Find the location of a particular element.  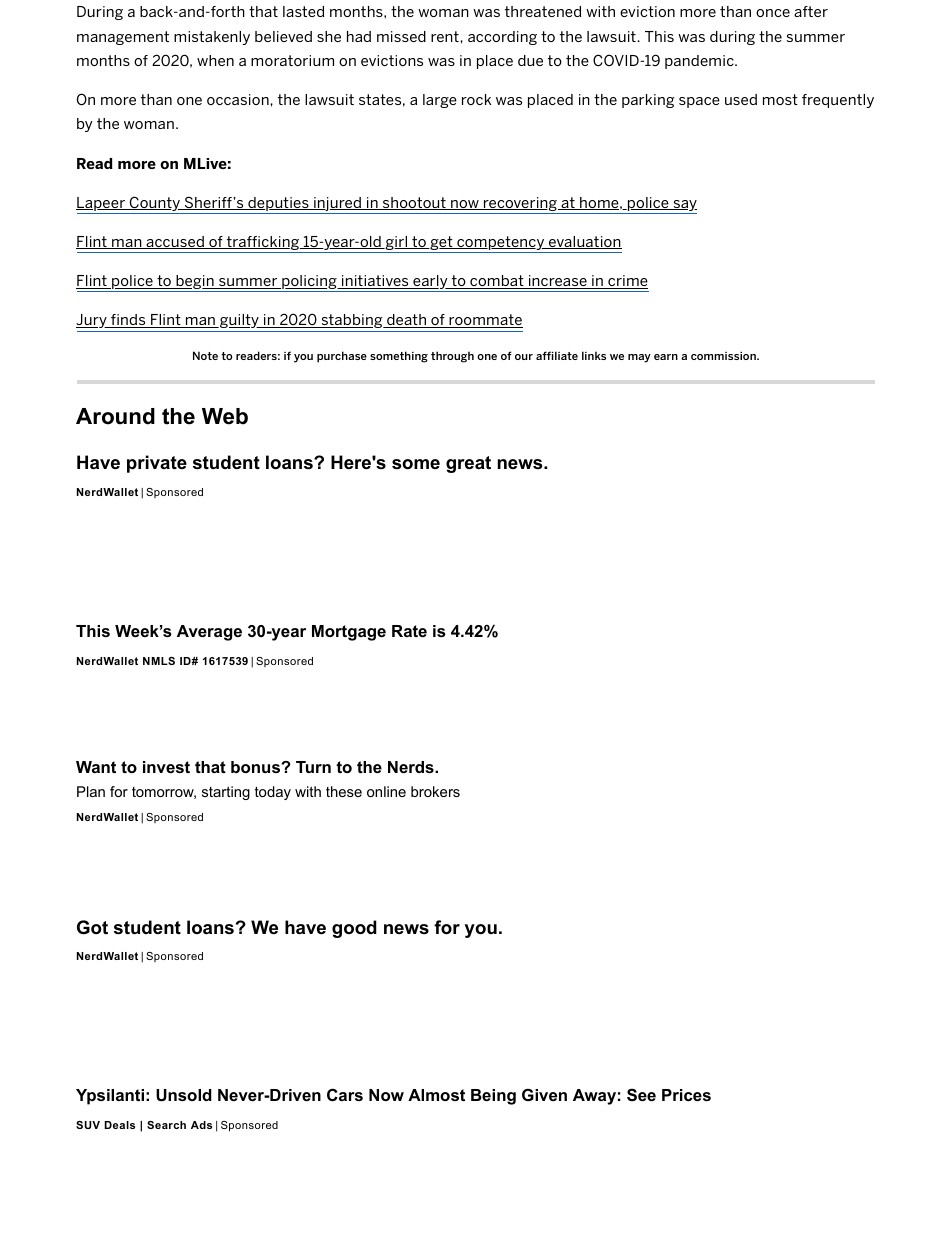

rent is located at coordinates (446, 36).
